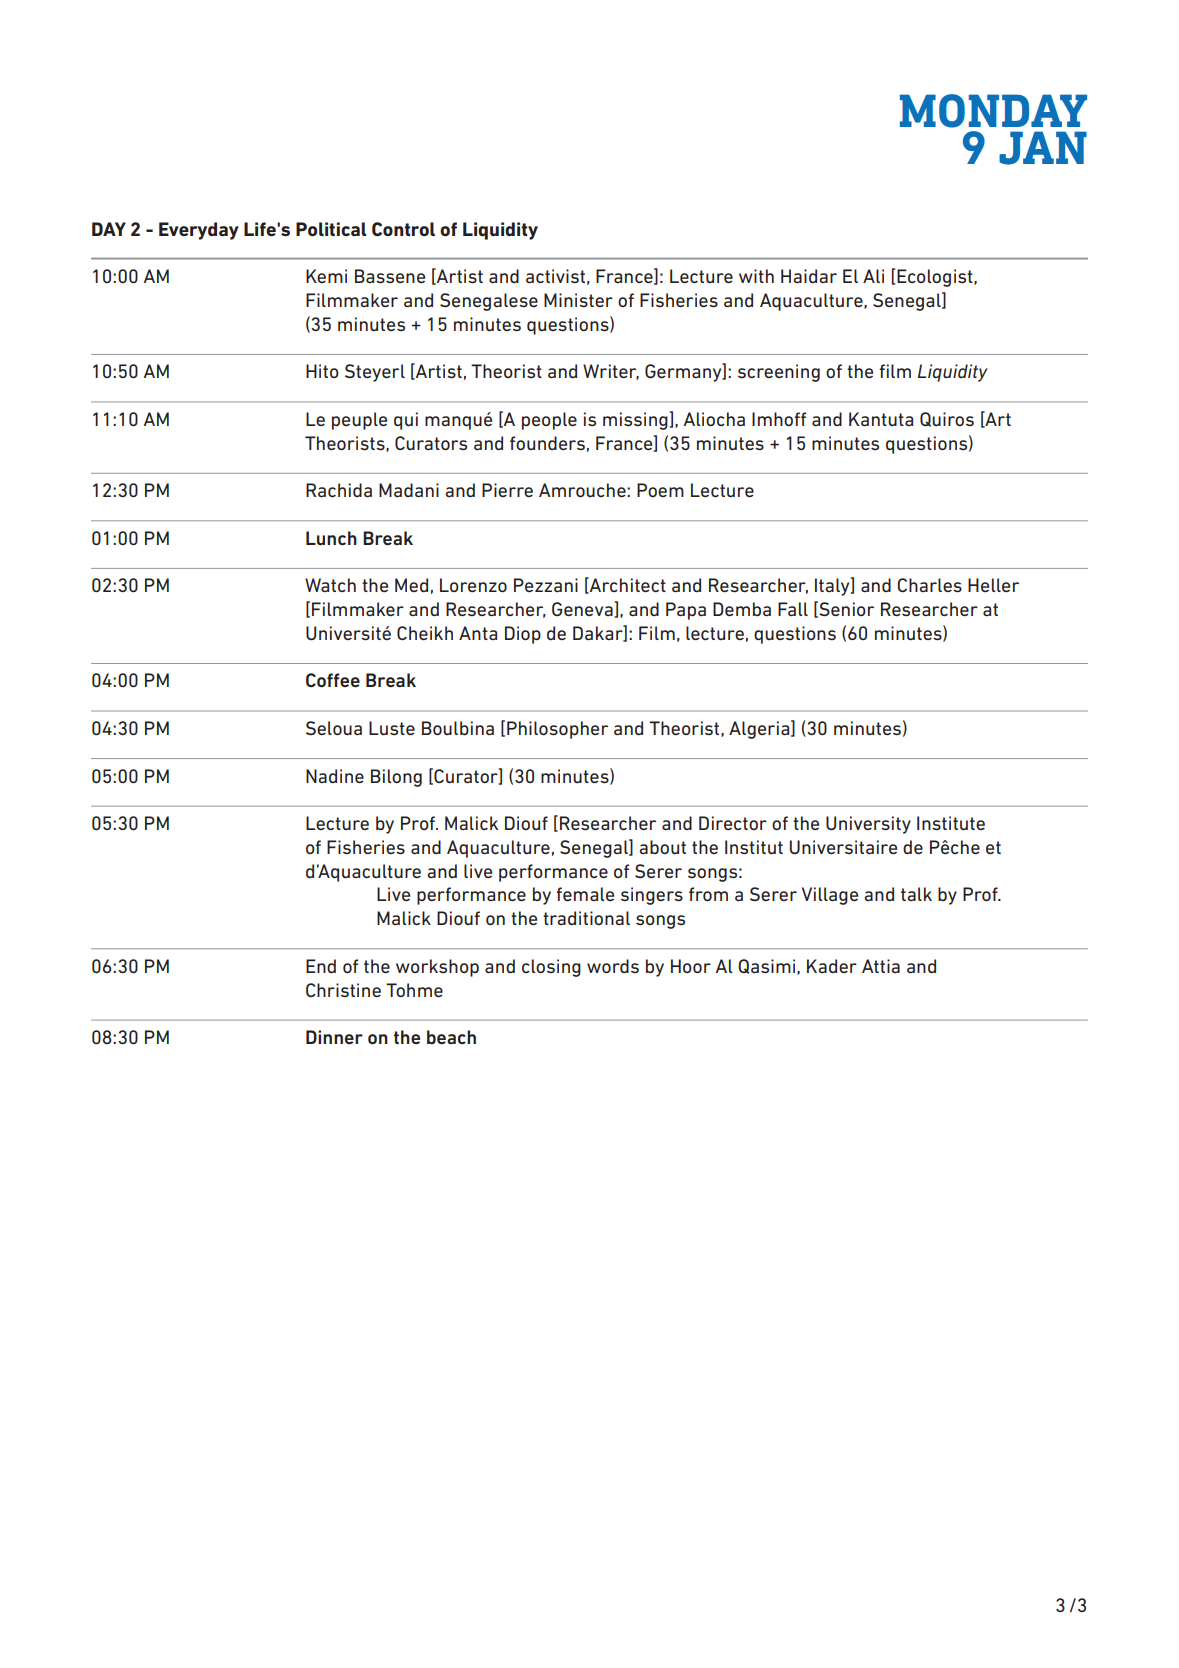 The image size is (1179, 1668). What do you see at coordinates (335, 776) in the screenshot?
I see `Nadine` at bounding box center [335, 776].
